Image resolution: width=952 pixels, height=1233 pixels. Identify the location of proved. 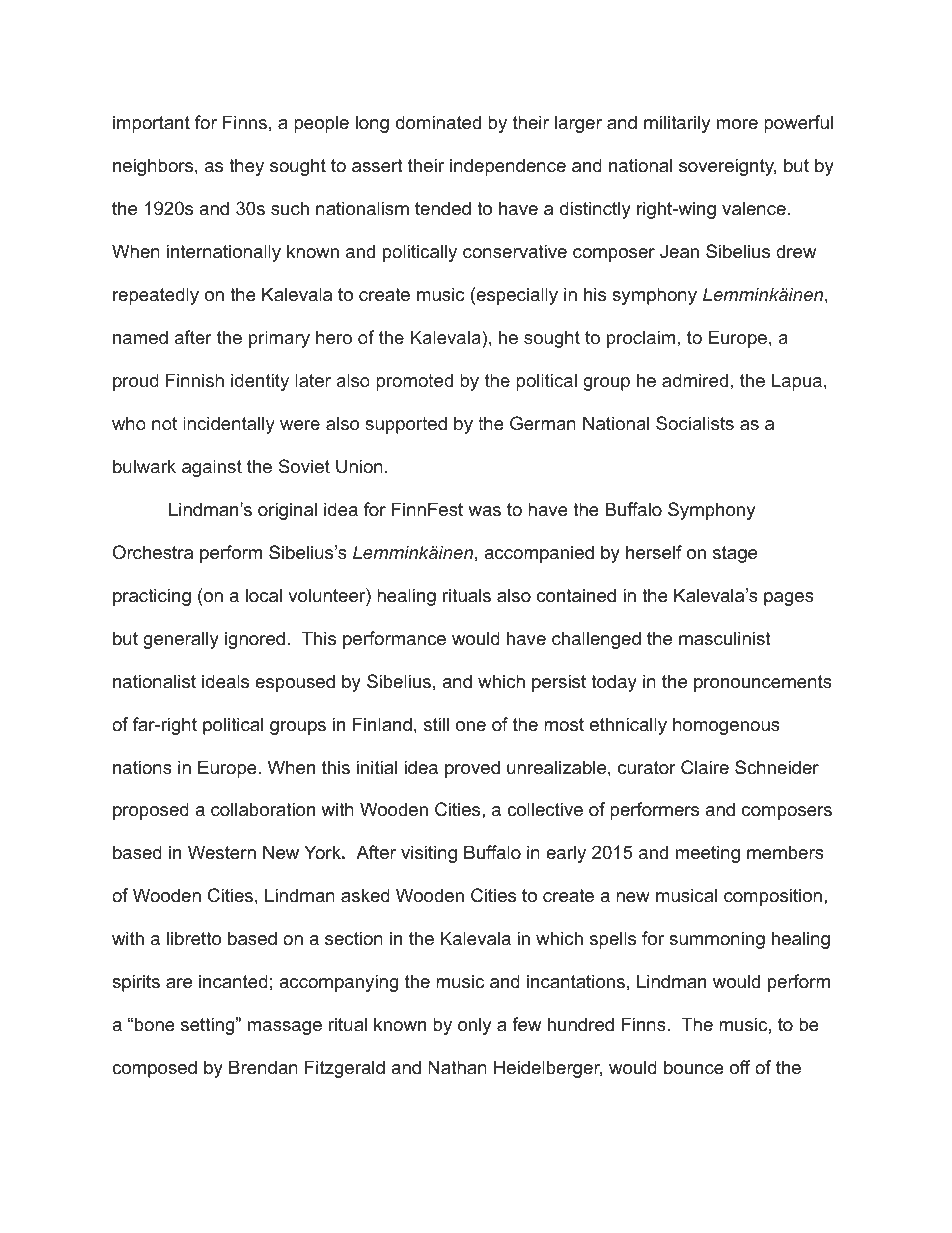
(472, 769).
